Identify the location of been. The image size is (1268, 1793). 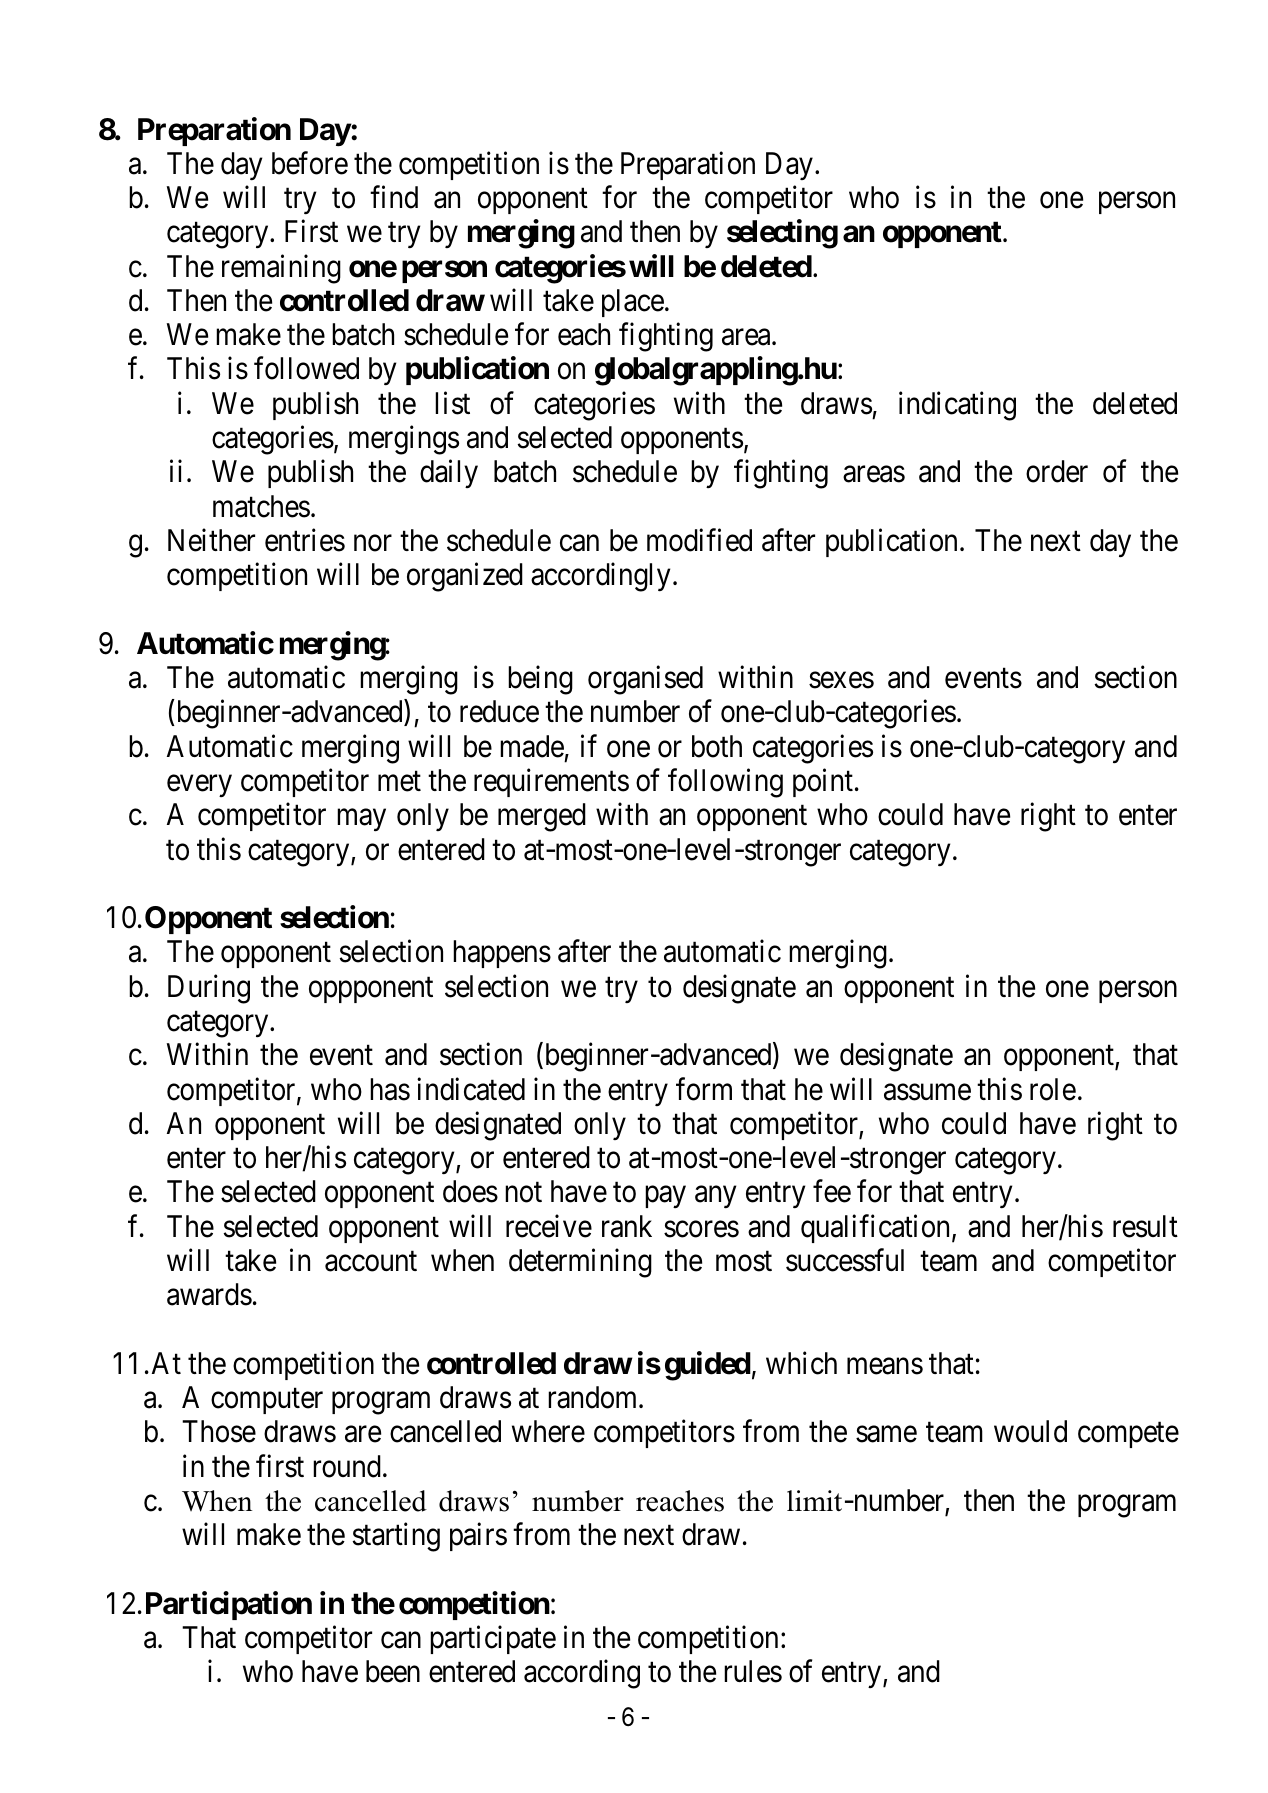
(393, 1671).
